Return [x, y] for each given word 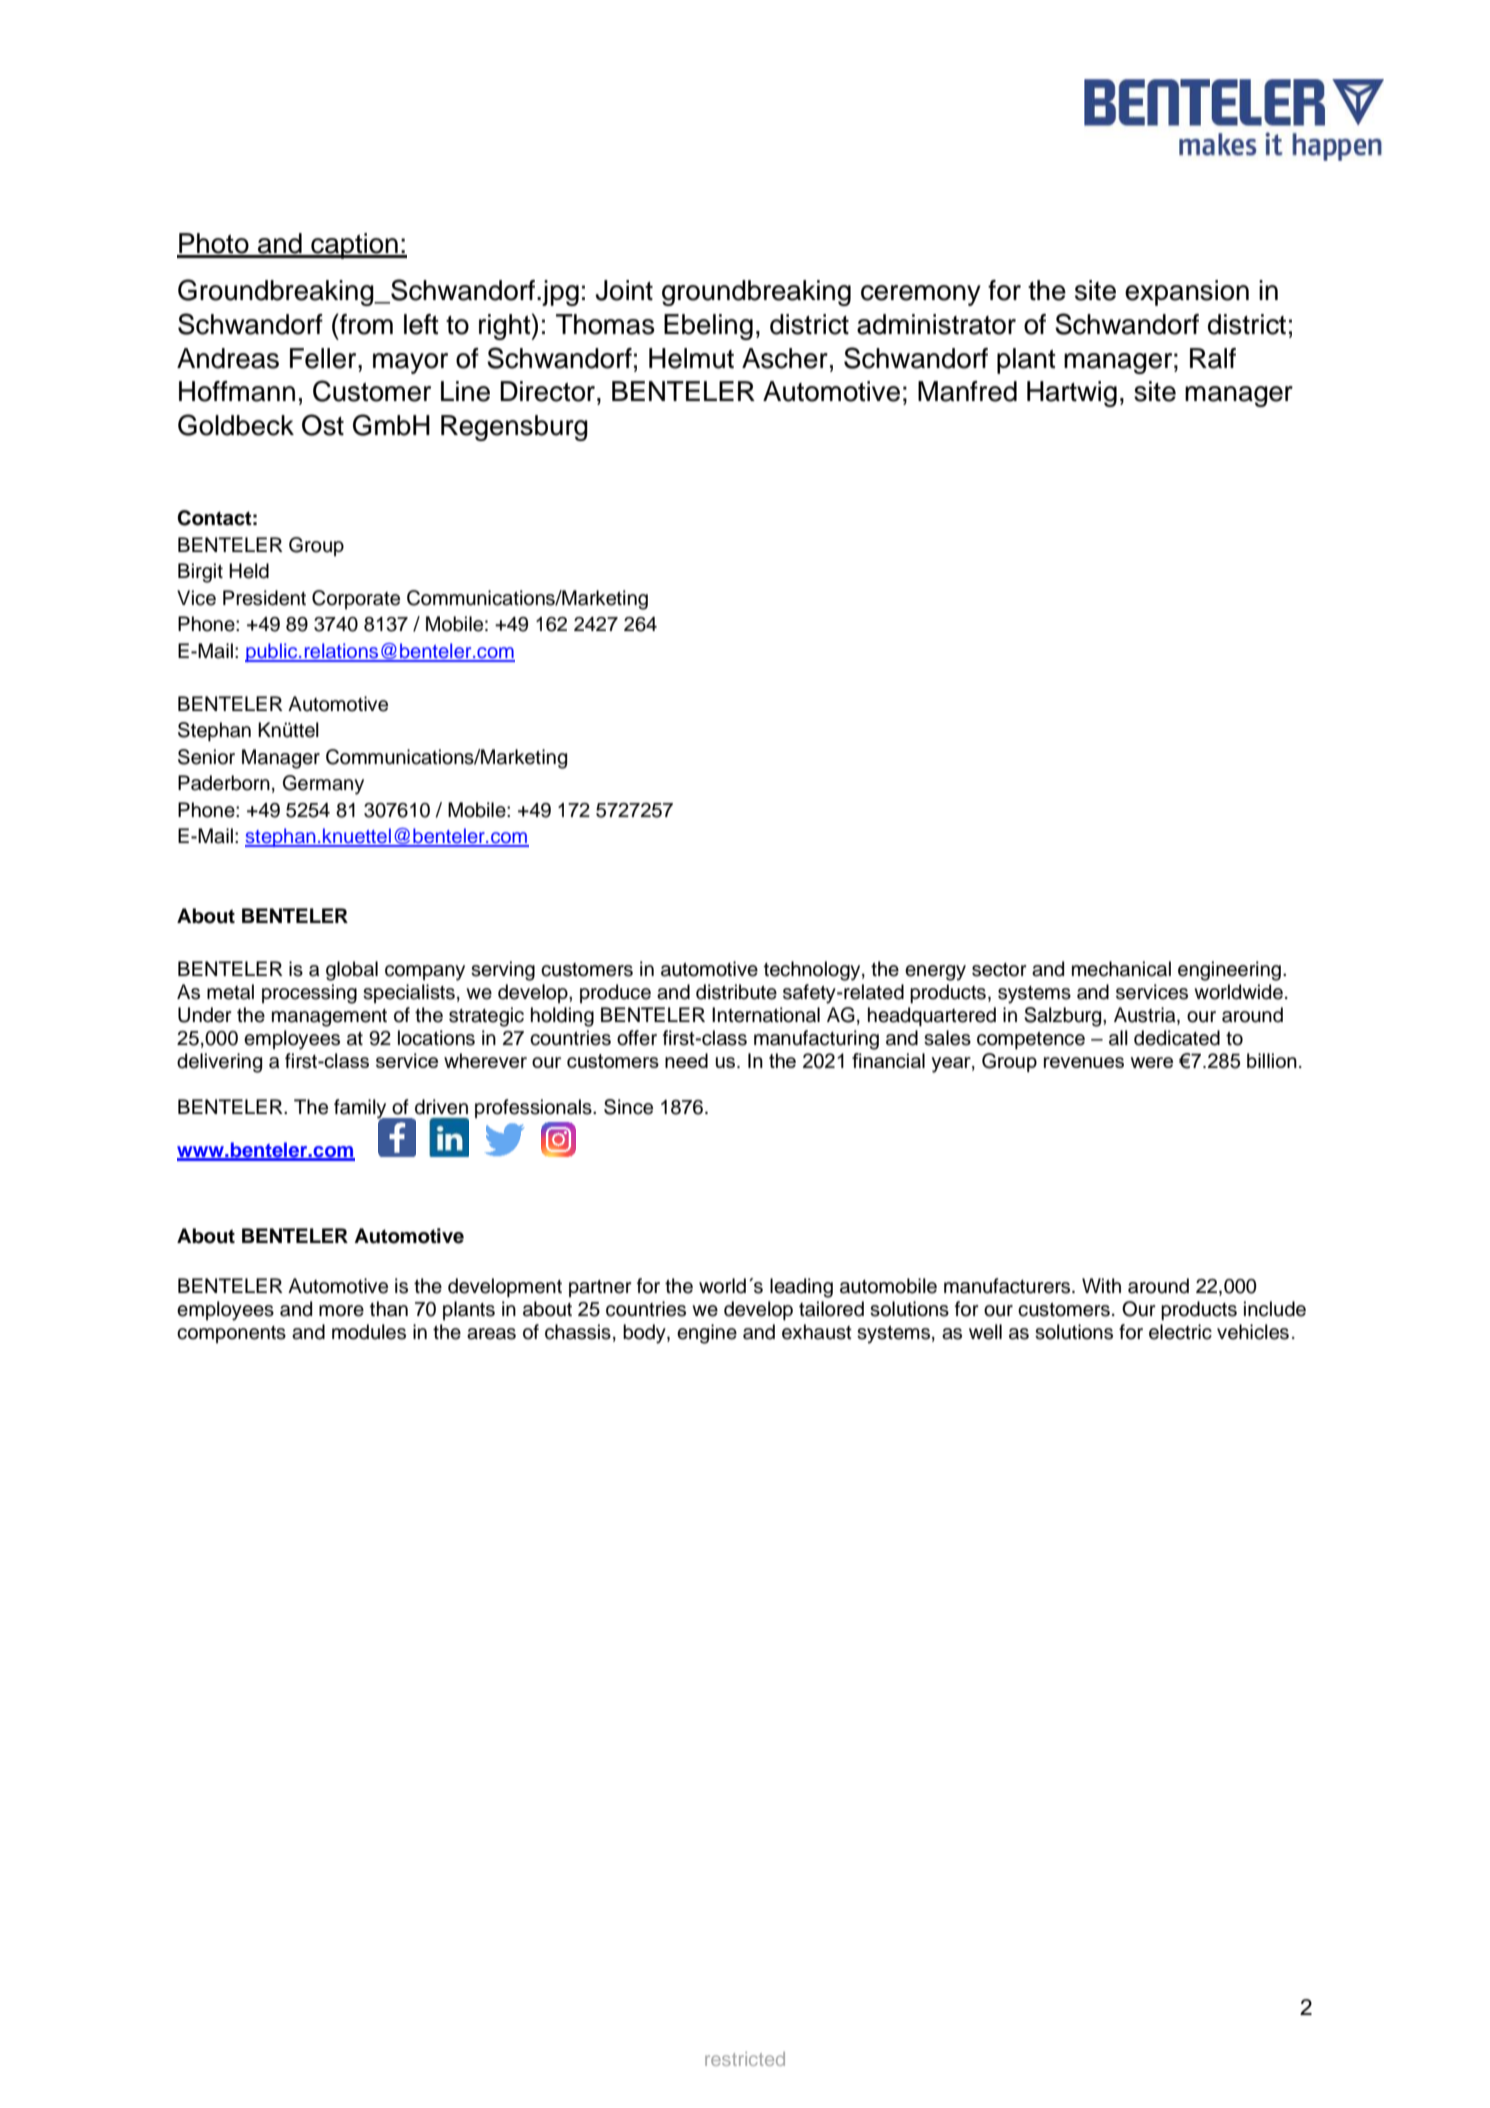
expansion [1187, 293]
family [361, 1110]
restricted [745, 2059]
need [686, 1060]
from [365, 324]
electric [1180, 1332]
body [645, 1334]
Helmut [691, 358]
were [1152, 1062]
